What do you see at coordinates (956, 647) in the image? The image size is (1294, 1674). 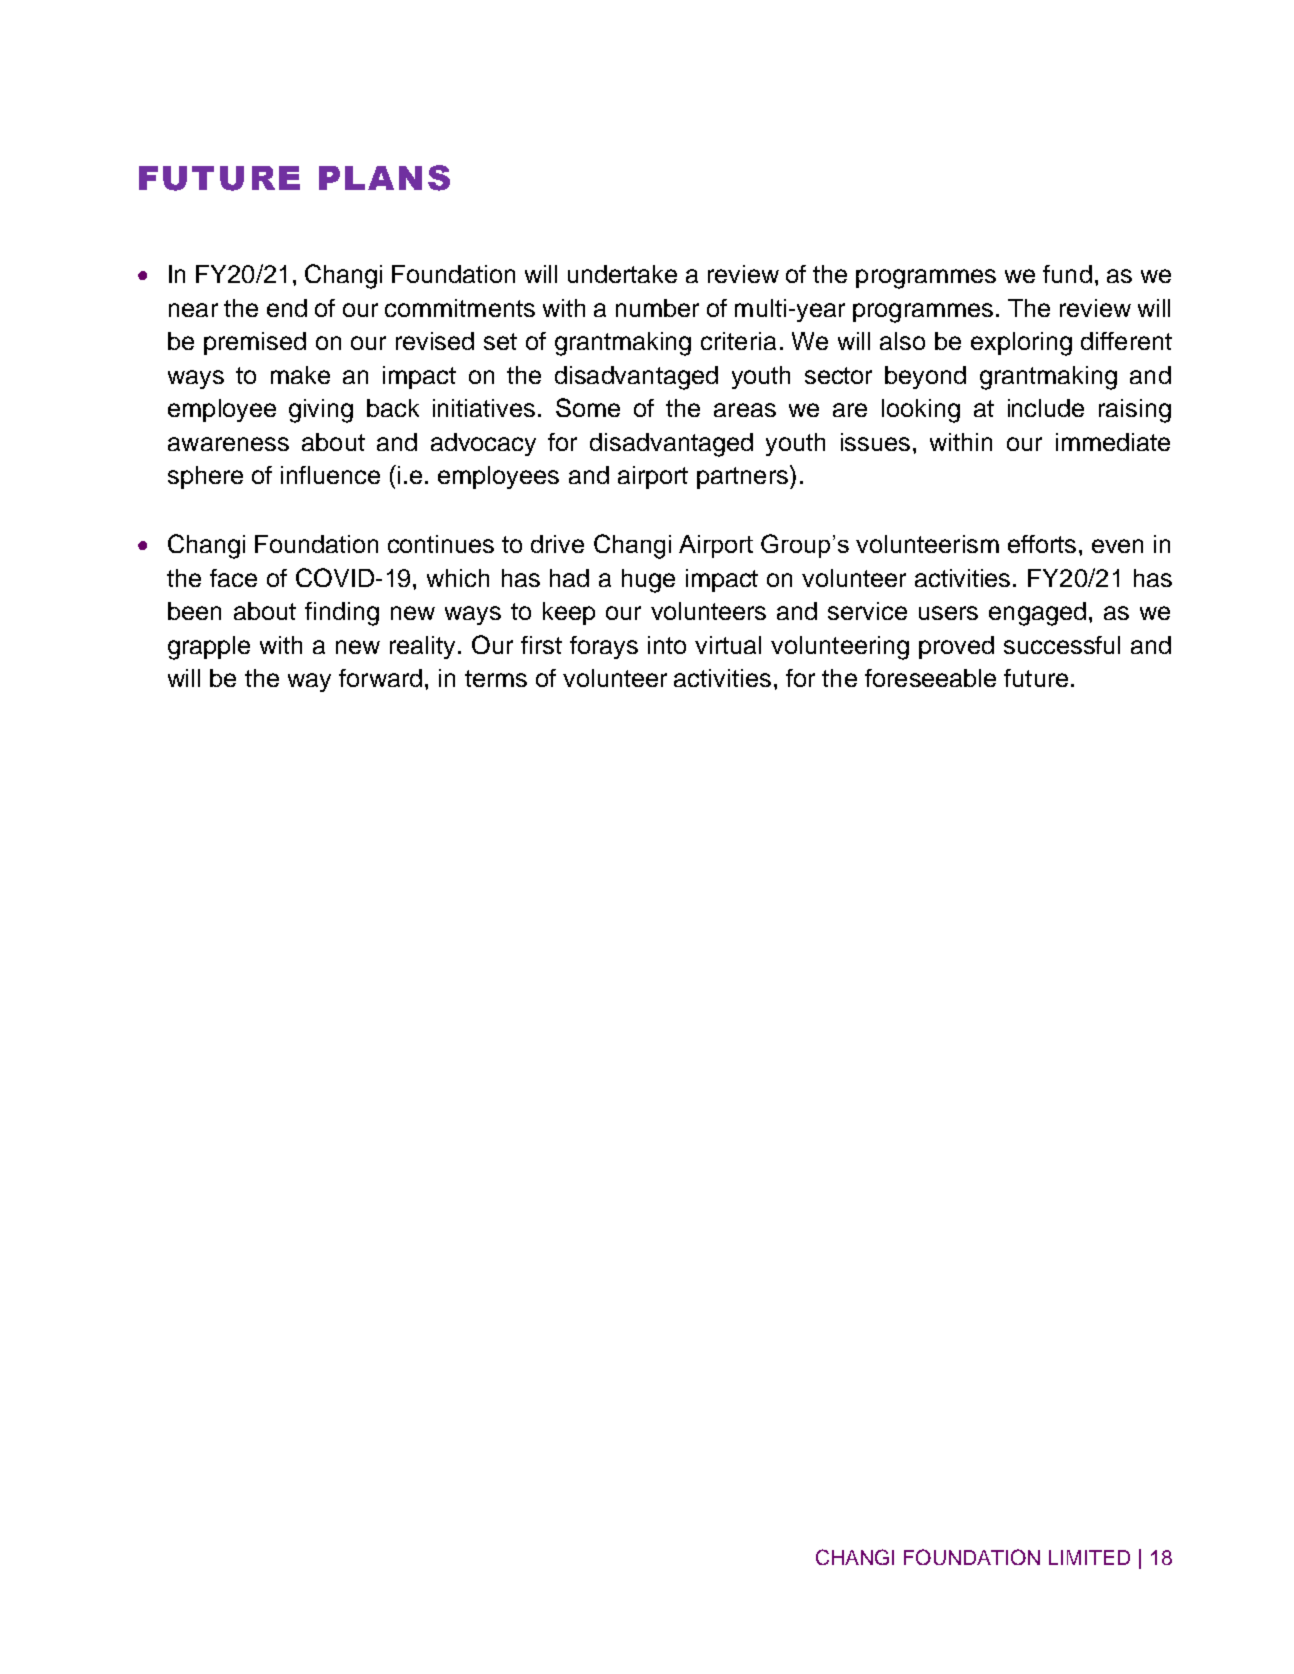 I see `proved` at bounding box center [956, 647].
